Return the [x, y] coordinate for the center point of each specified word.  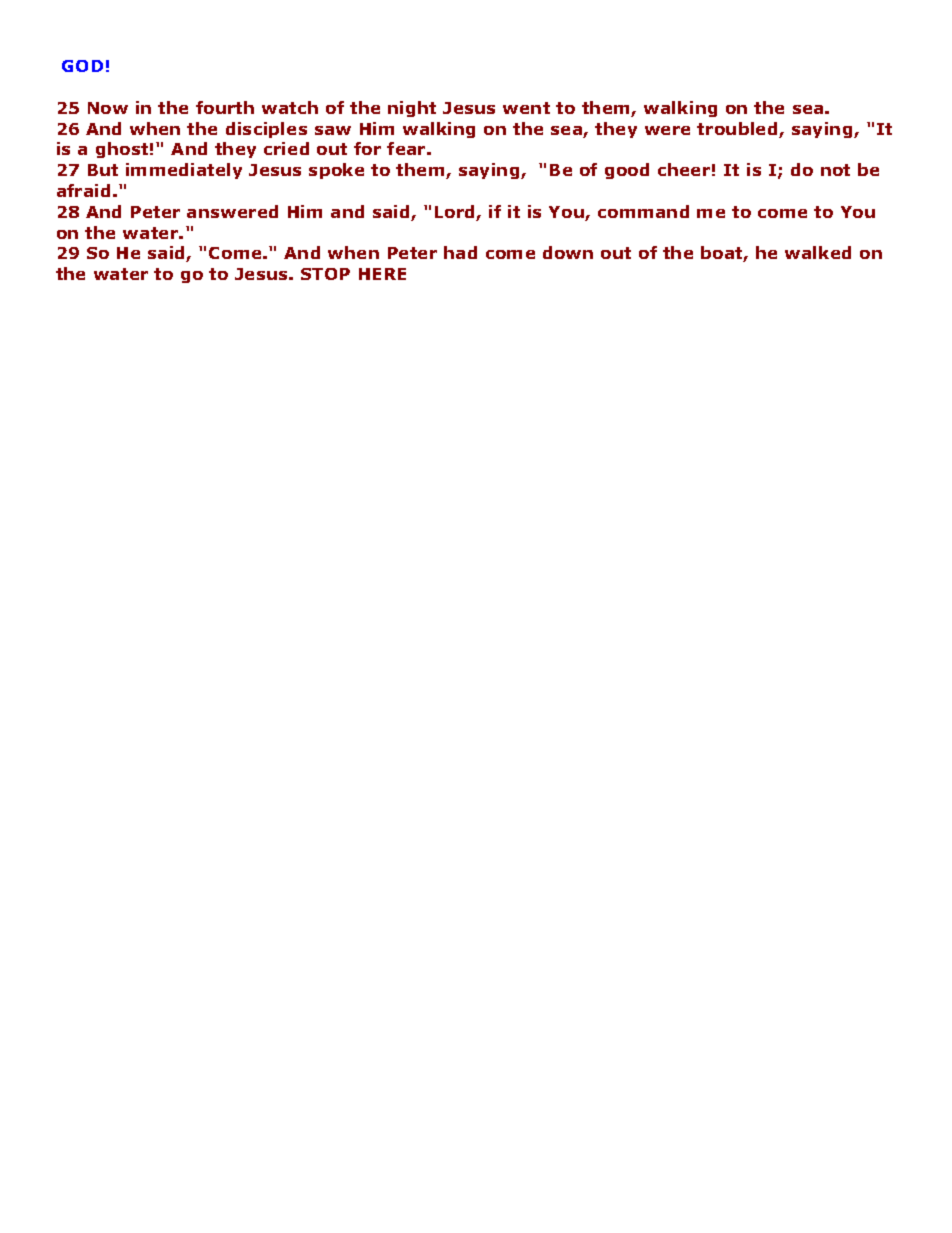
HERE [382, 274]
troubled [738, 130]
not [835, 170]
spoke [336, 171]
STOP [325, 274]
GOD [82, 66]
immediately [184, 171]
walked [818, 252]
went [526, 108]
